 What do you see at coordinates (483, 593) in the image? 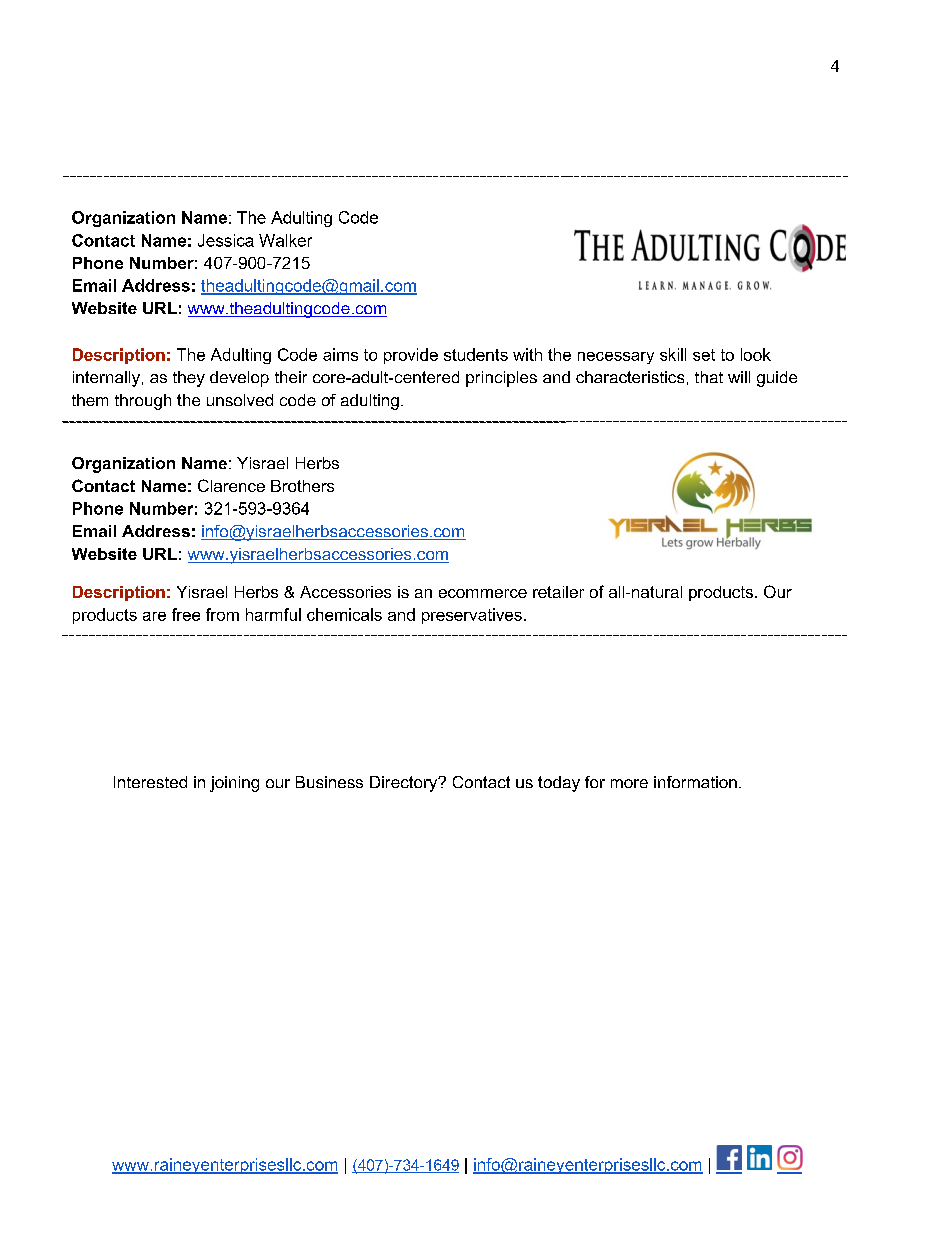
I see `ecommerce` at bounding box center [483, 593].
